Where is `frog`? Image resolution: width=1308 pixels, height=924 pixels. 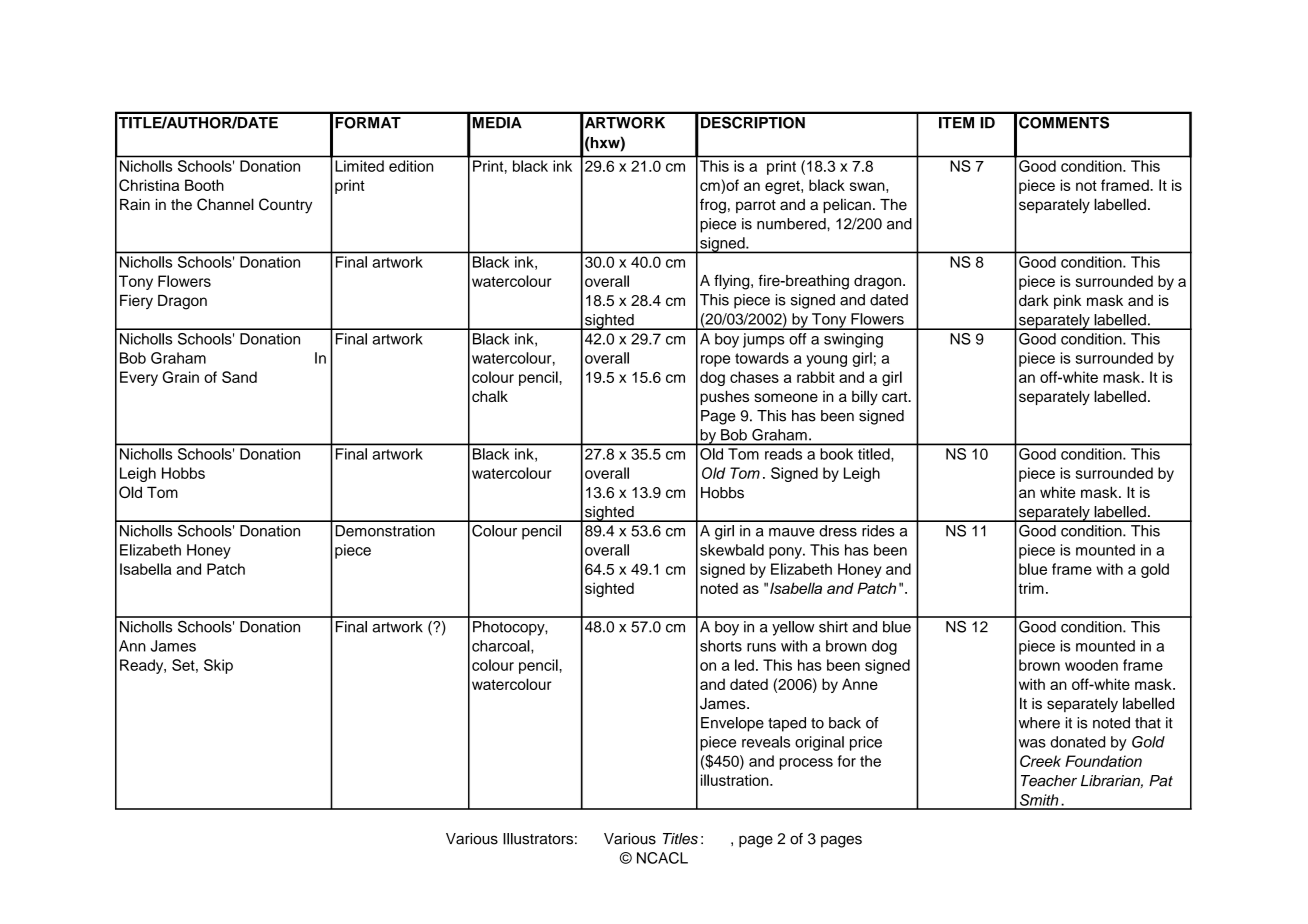 frog is located at coordinates (713, 206).
